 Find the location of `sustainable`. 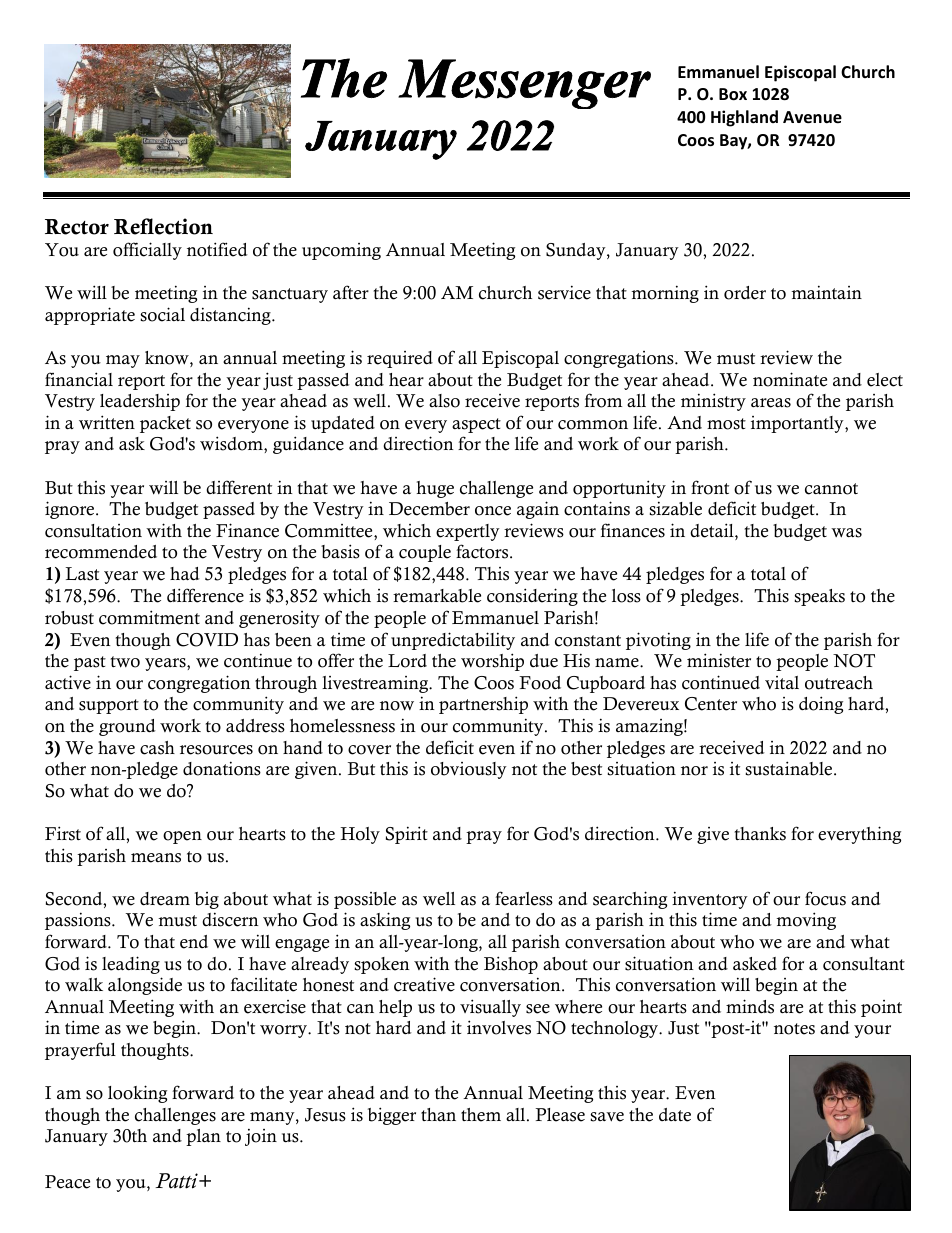

sustainable is located at coordinates (790, 768).
